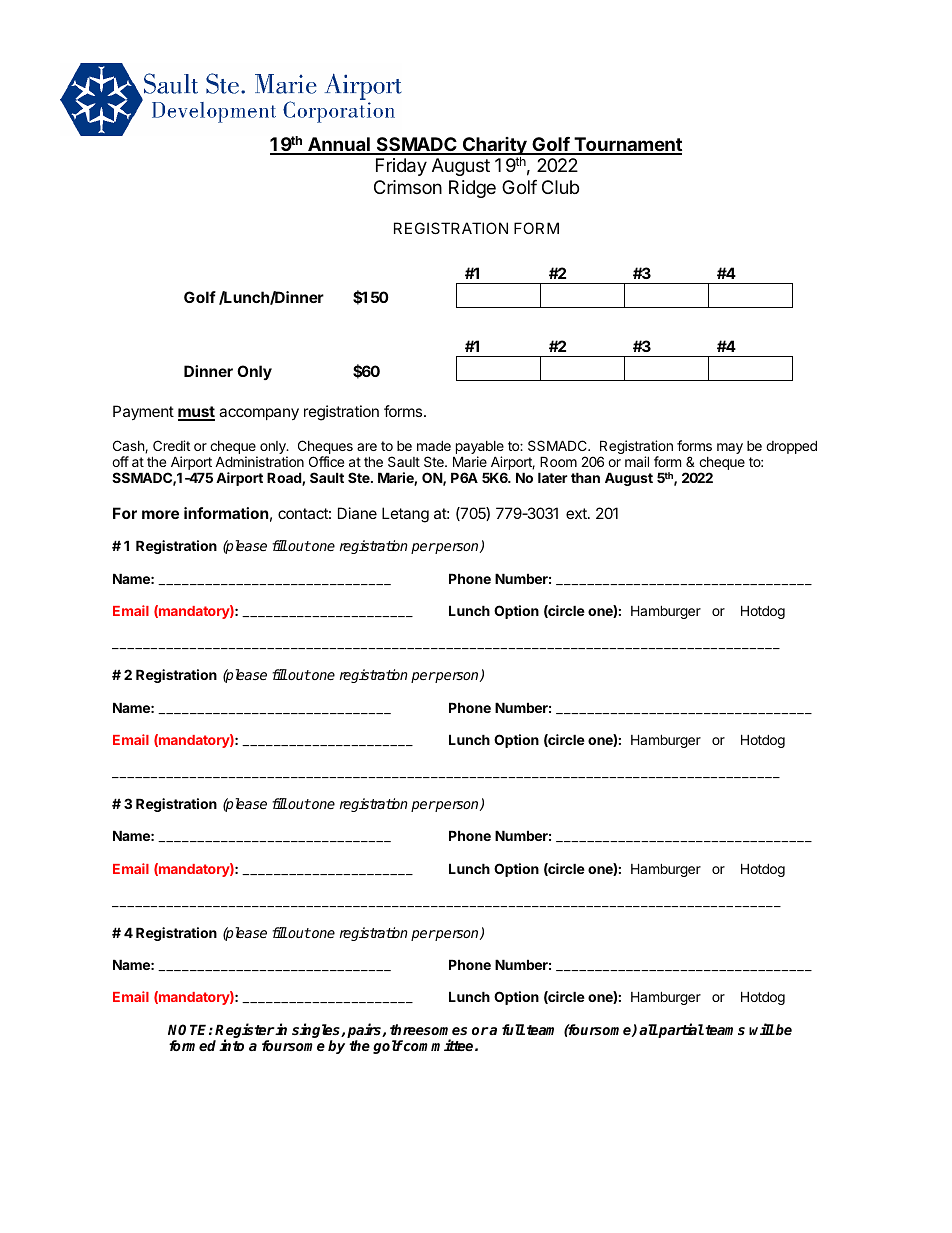 The width and height of the screenshot is (952, 1233). Describe the element at coordinates (680, 1030) in the screenshot. I see `partial` at that location.
